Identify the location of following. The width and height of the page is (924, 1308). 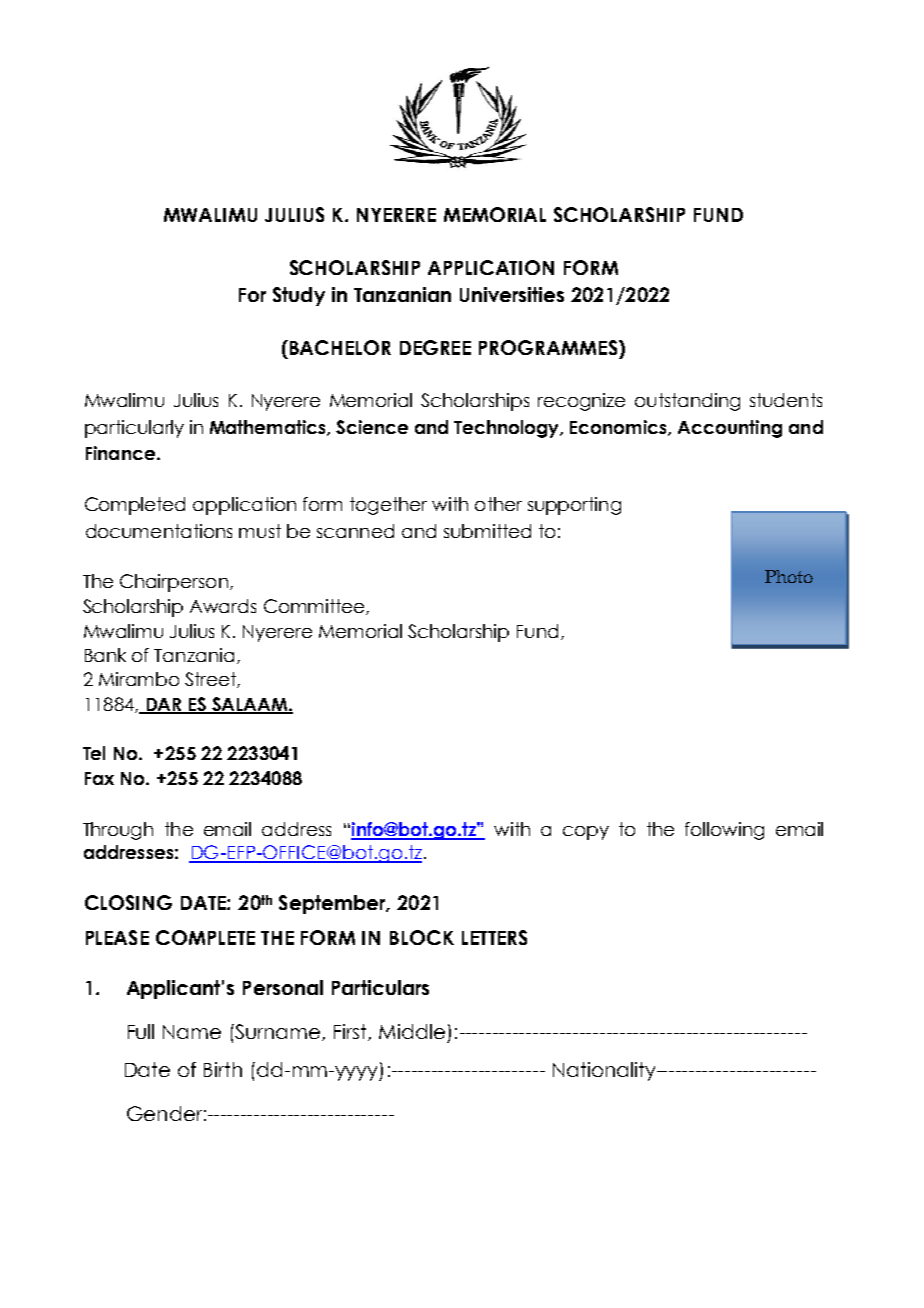
(724, 831).
